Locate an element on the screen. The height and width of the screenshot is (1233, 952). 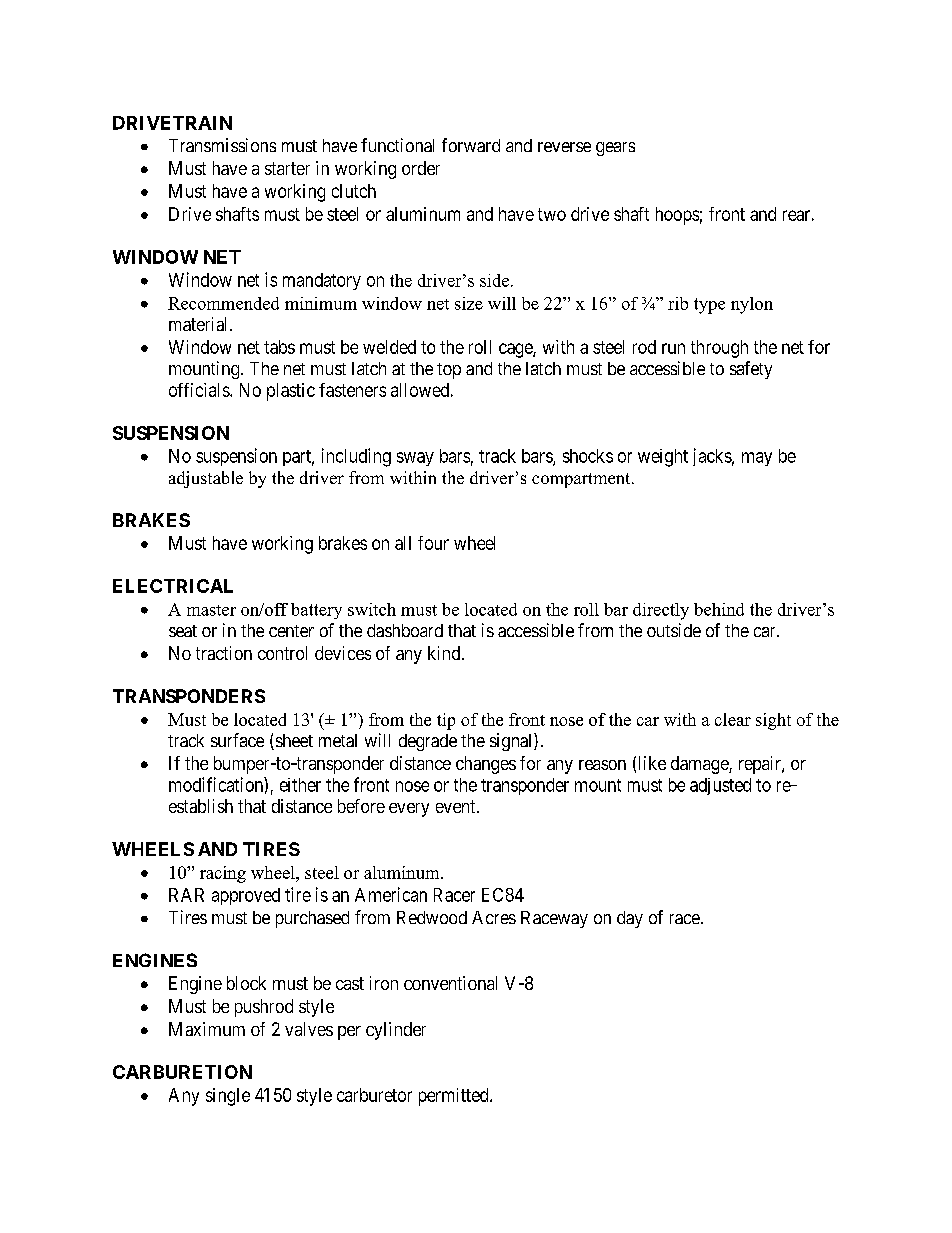
master is located at coordinates (211, 610).
